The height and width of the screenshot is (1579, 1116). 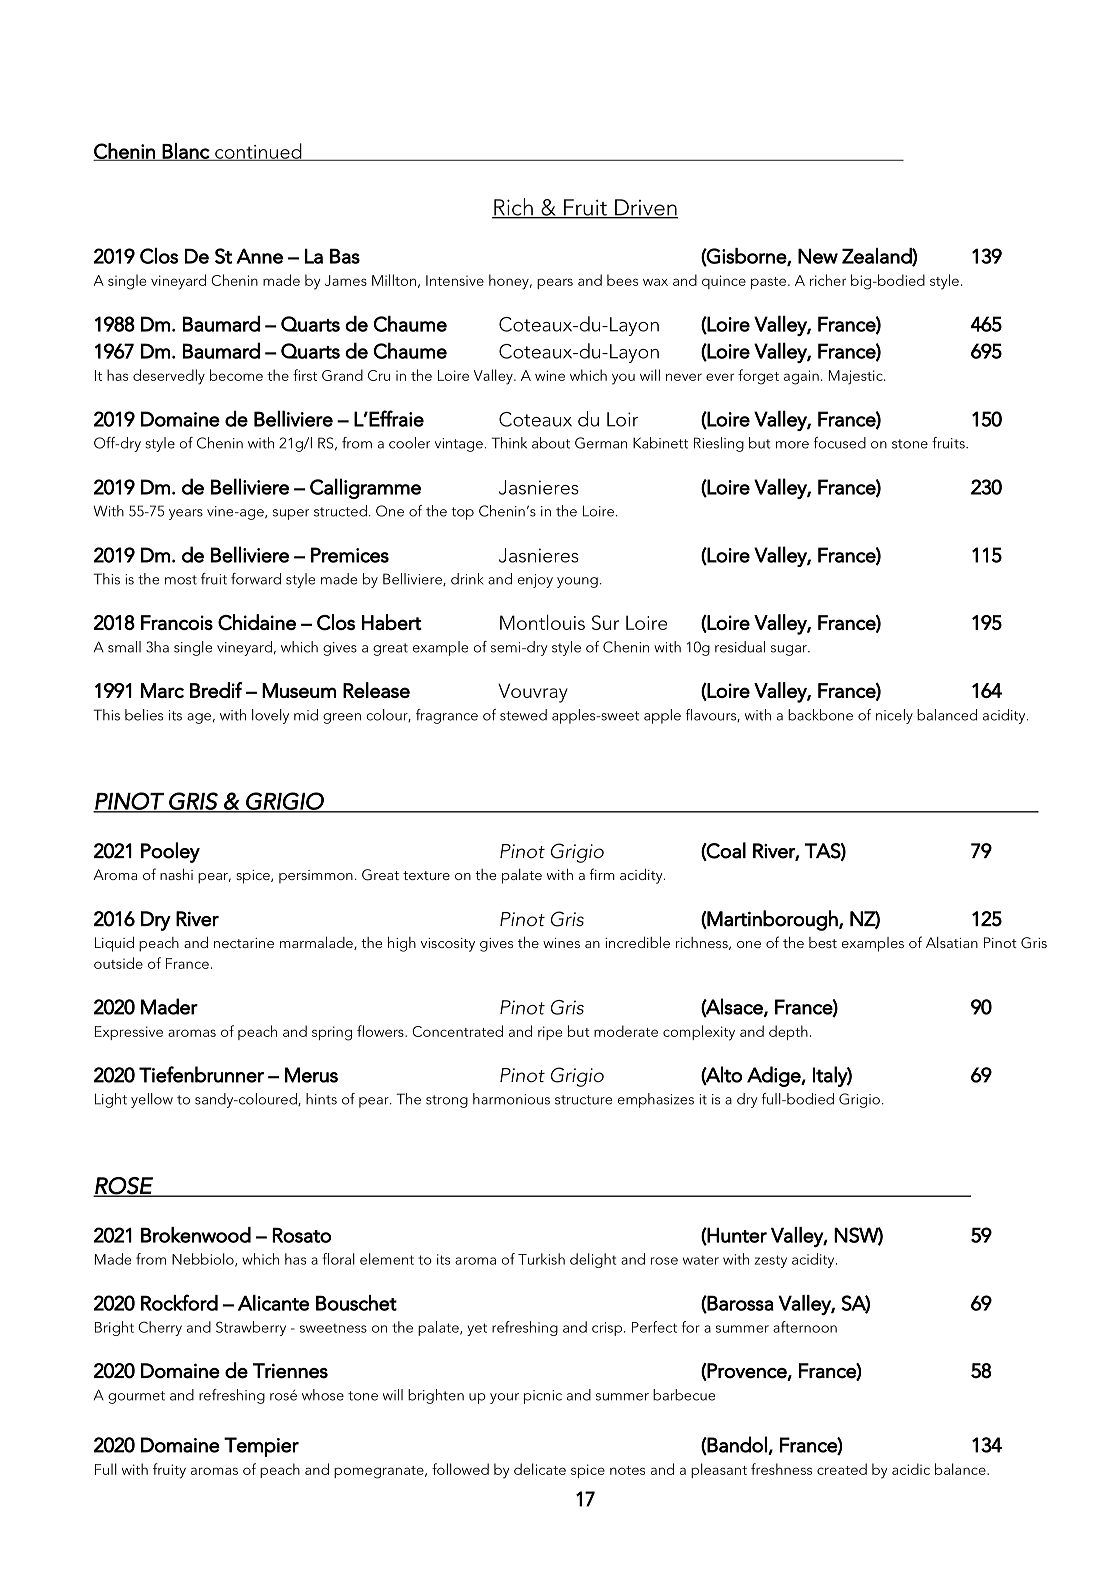 I want to click on created, so click(x=842, y=1469).
